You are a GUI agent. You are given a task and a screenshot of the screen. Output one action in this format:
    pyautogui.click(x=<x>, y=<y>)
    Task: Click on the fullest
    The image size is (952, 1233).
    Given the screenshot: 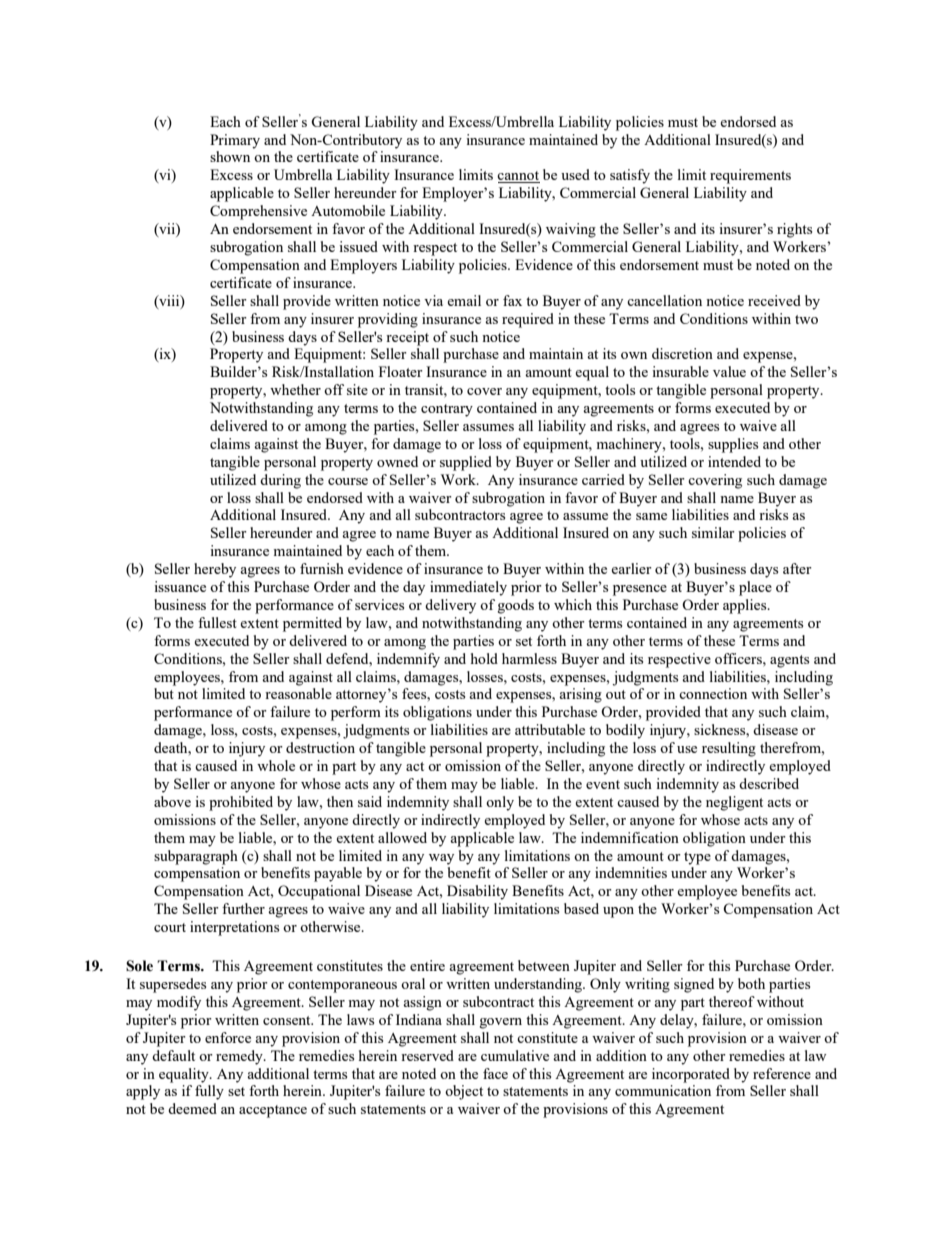 What is the action you would take?
    pyautogui.click(x=217, y=622)
